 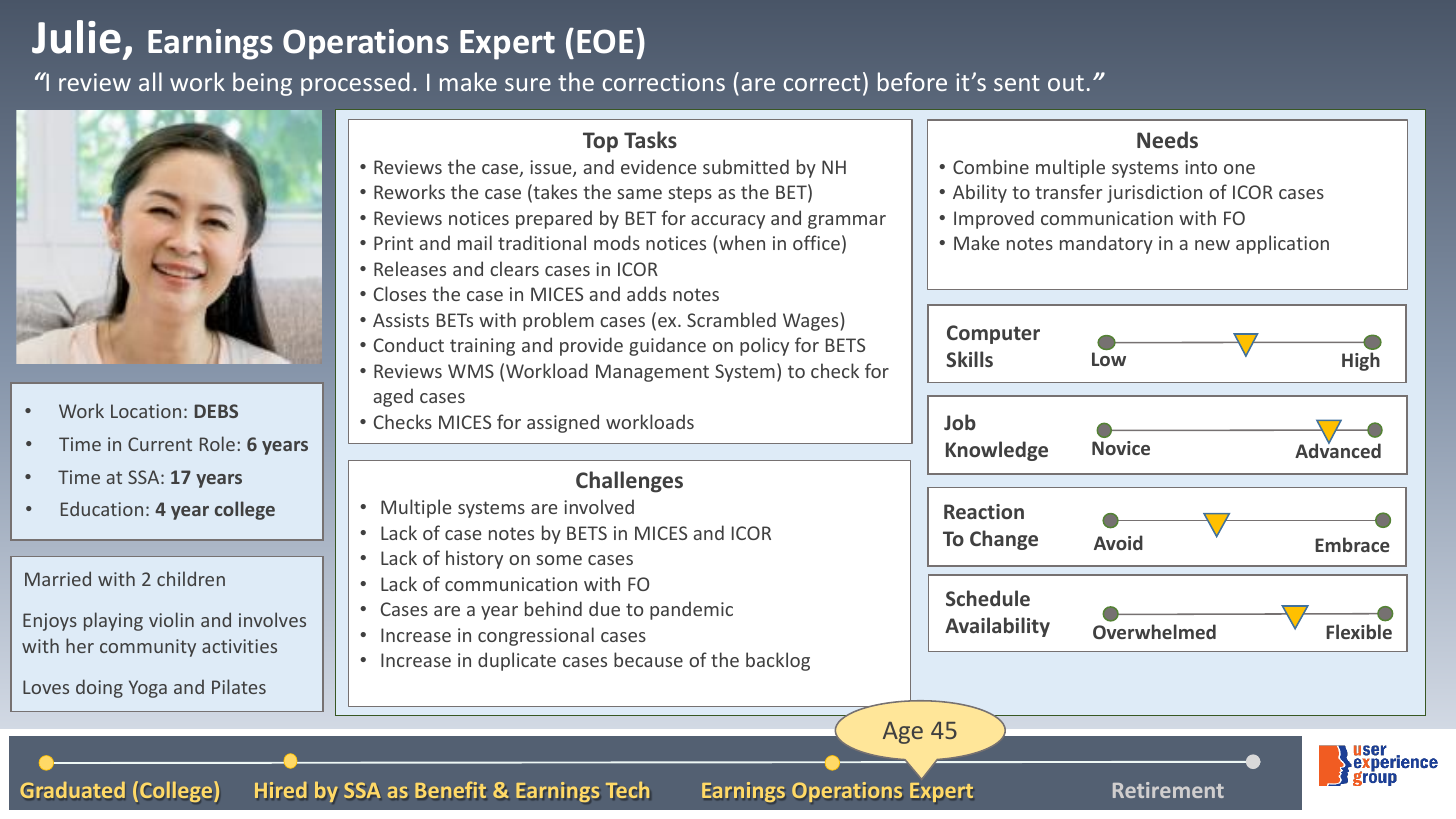 What do you see at coordinates (528, 84) in the screenshot?
I see `sure` at bounding box center [528, 84].
